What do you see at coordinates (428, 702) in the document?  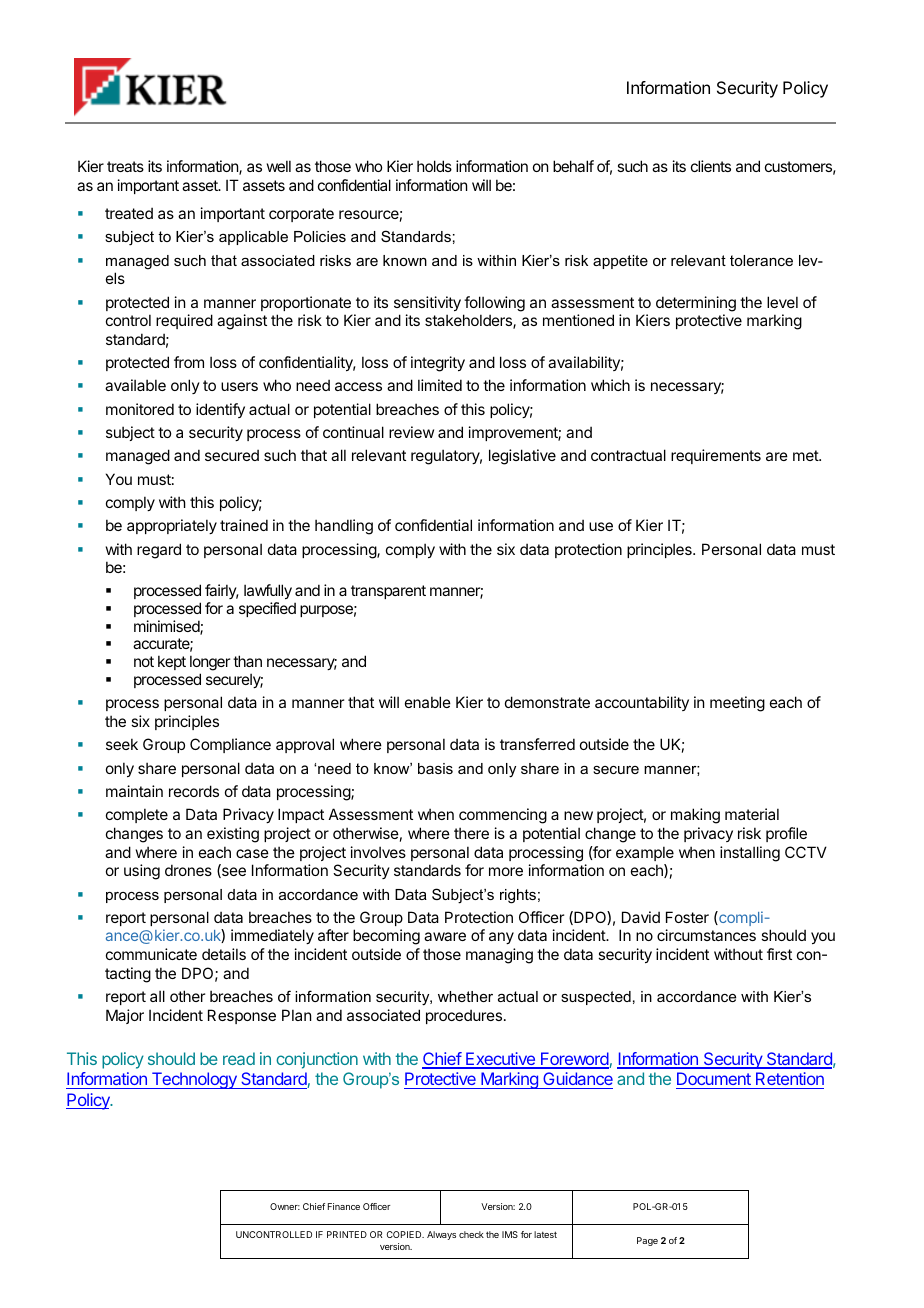 I see `enable` at bounding box center [428, 702].
